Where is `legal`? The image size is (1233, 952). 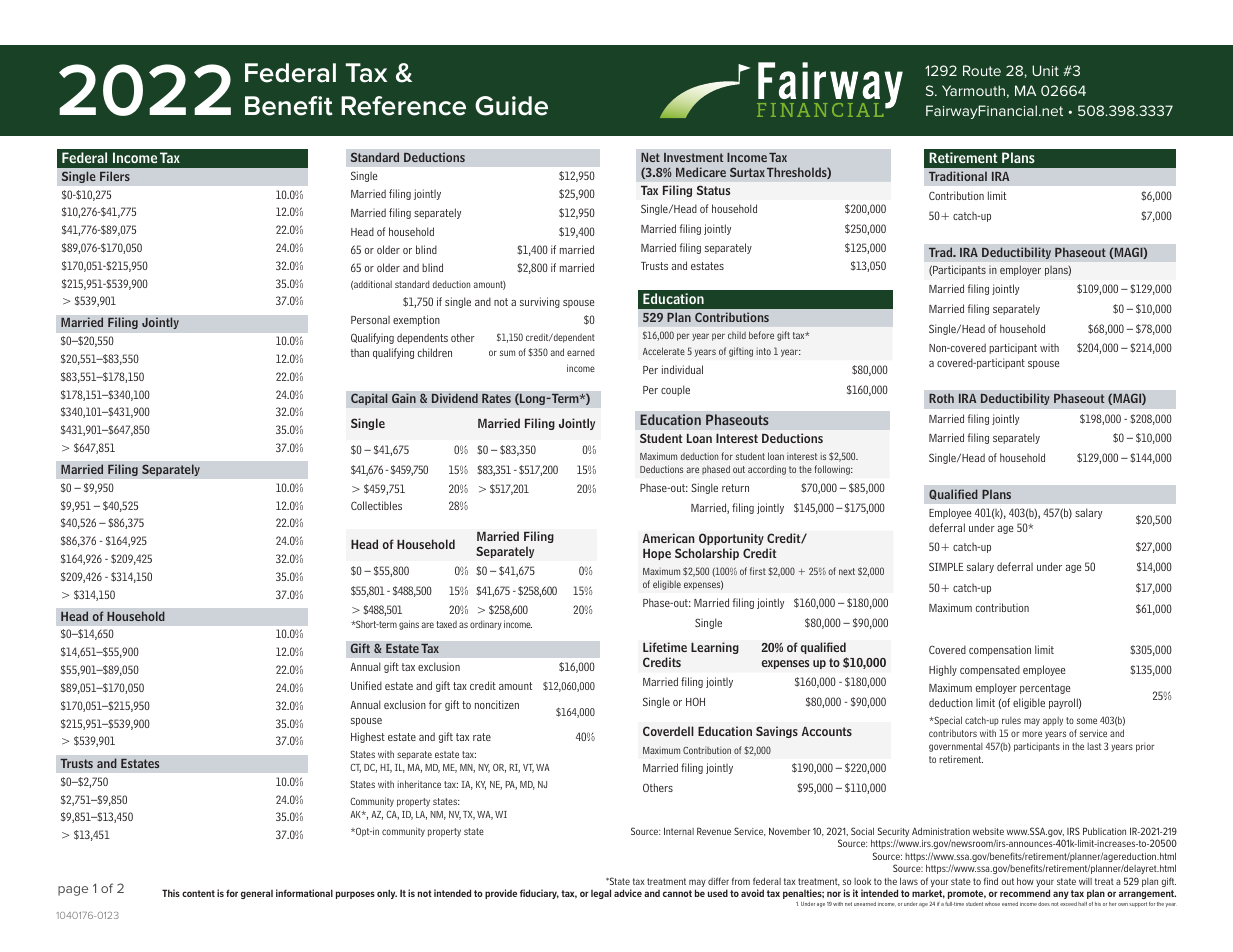
legal is located at coordinates (601, 894).
